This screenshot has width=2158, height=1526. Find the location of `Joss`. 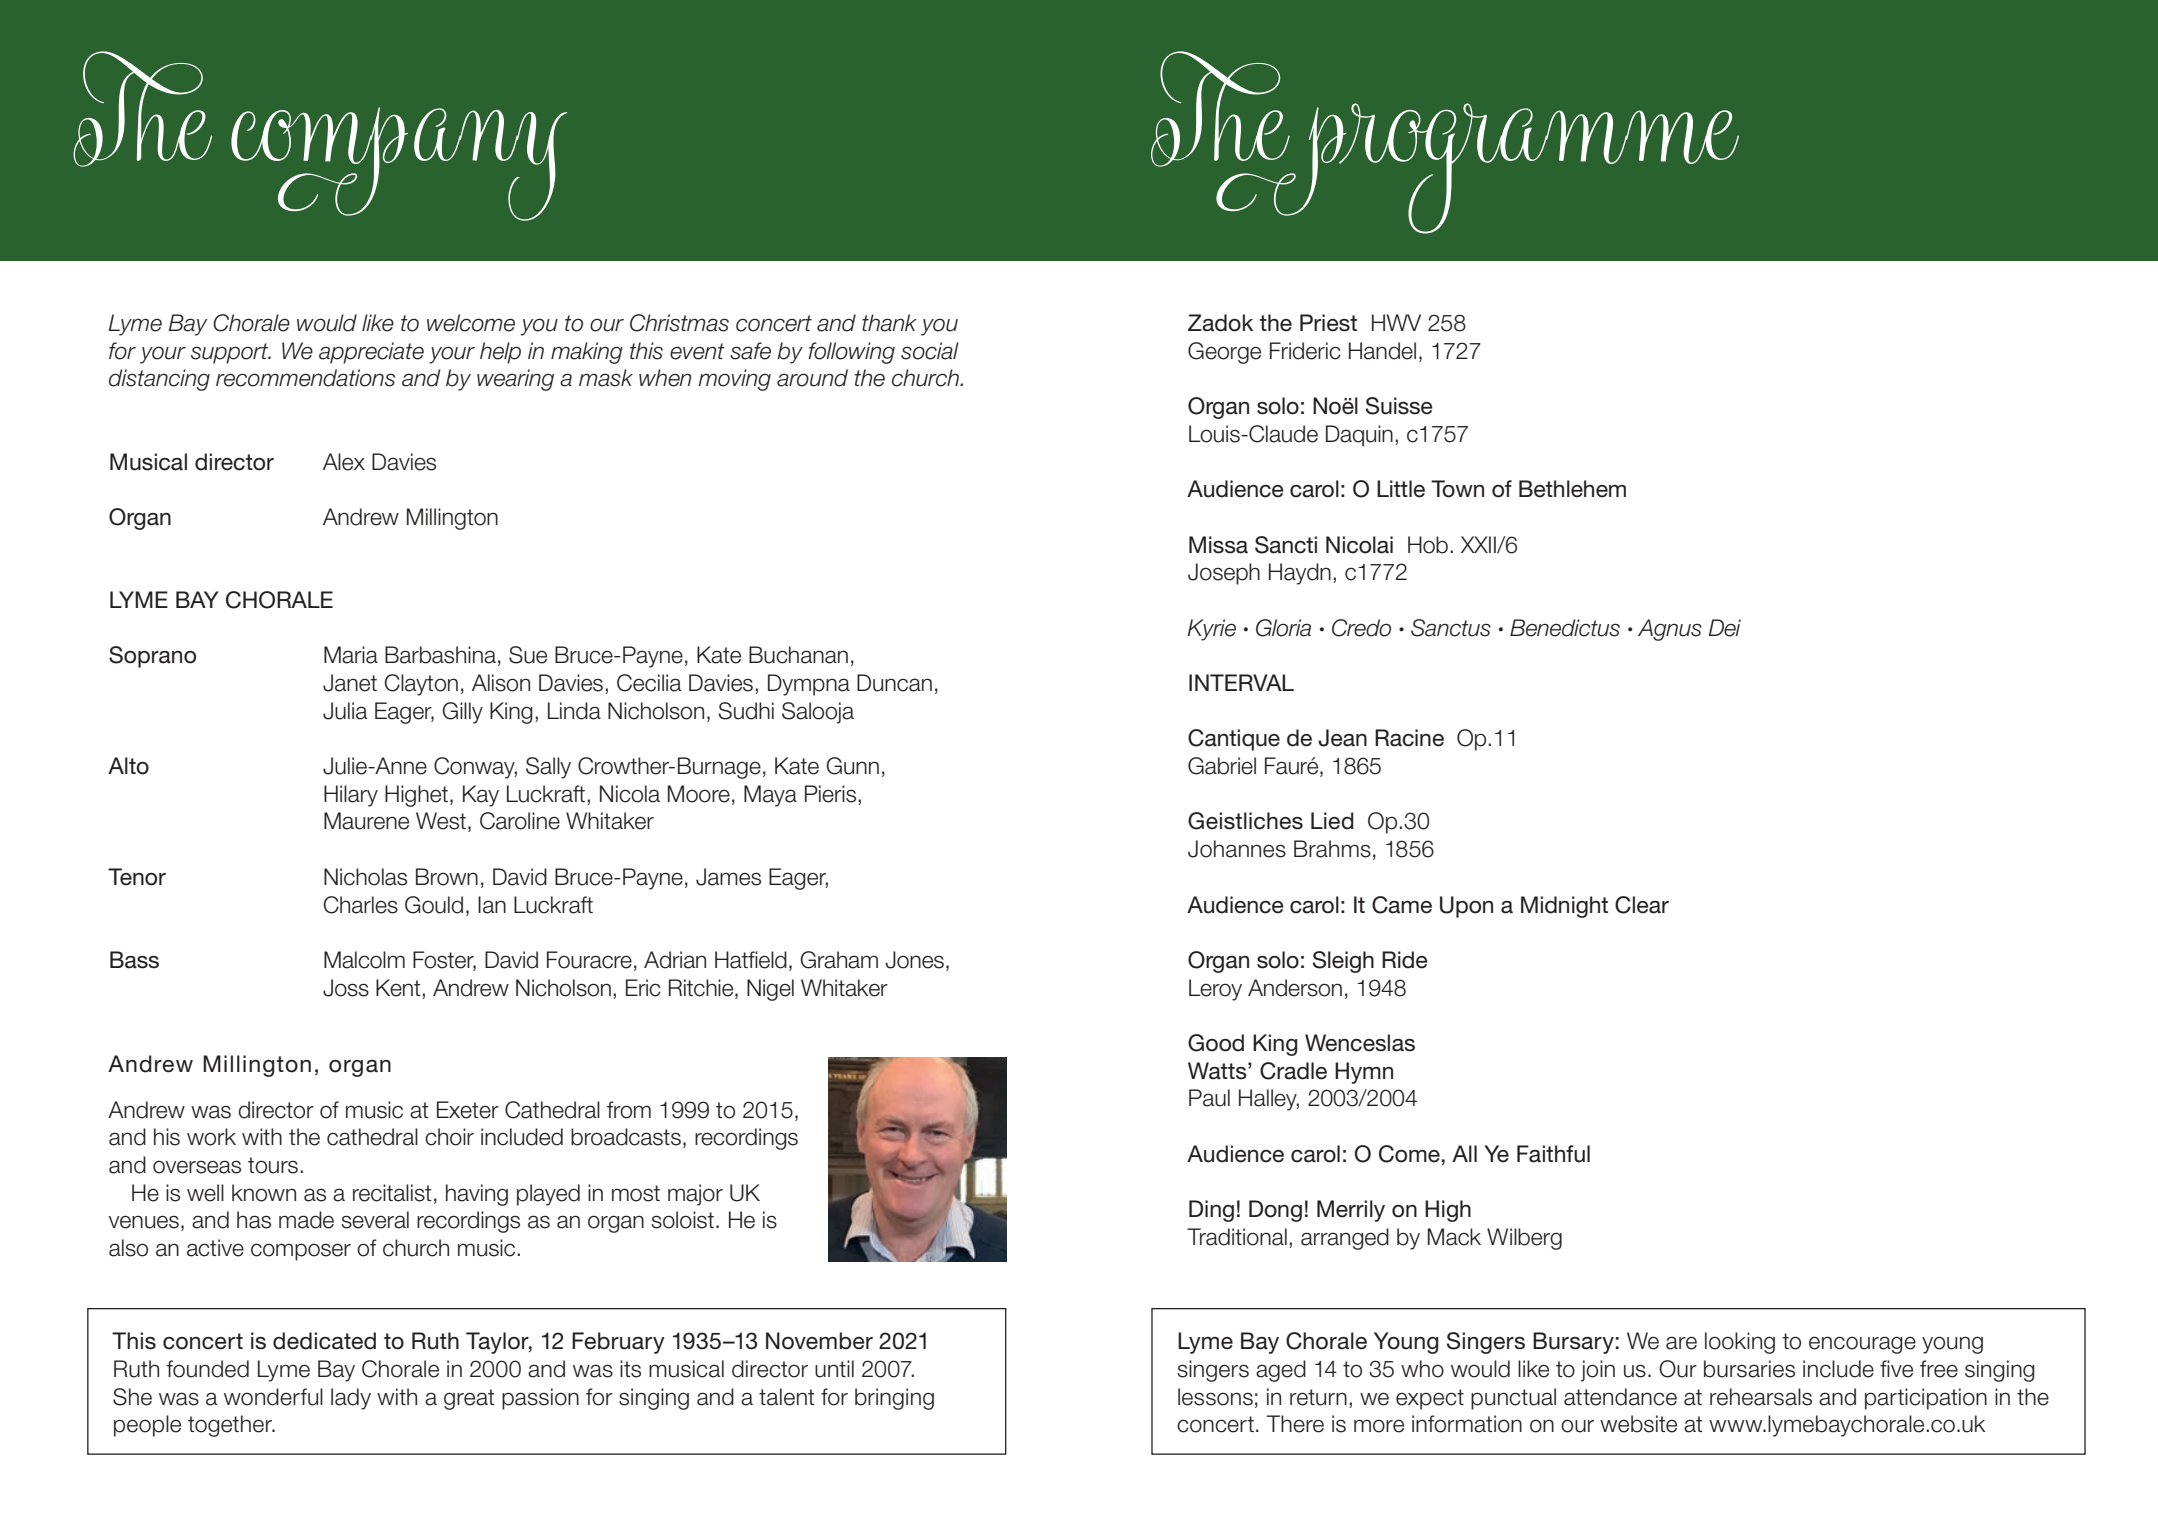

Joss is located at coordinates (346, 988).
